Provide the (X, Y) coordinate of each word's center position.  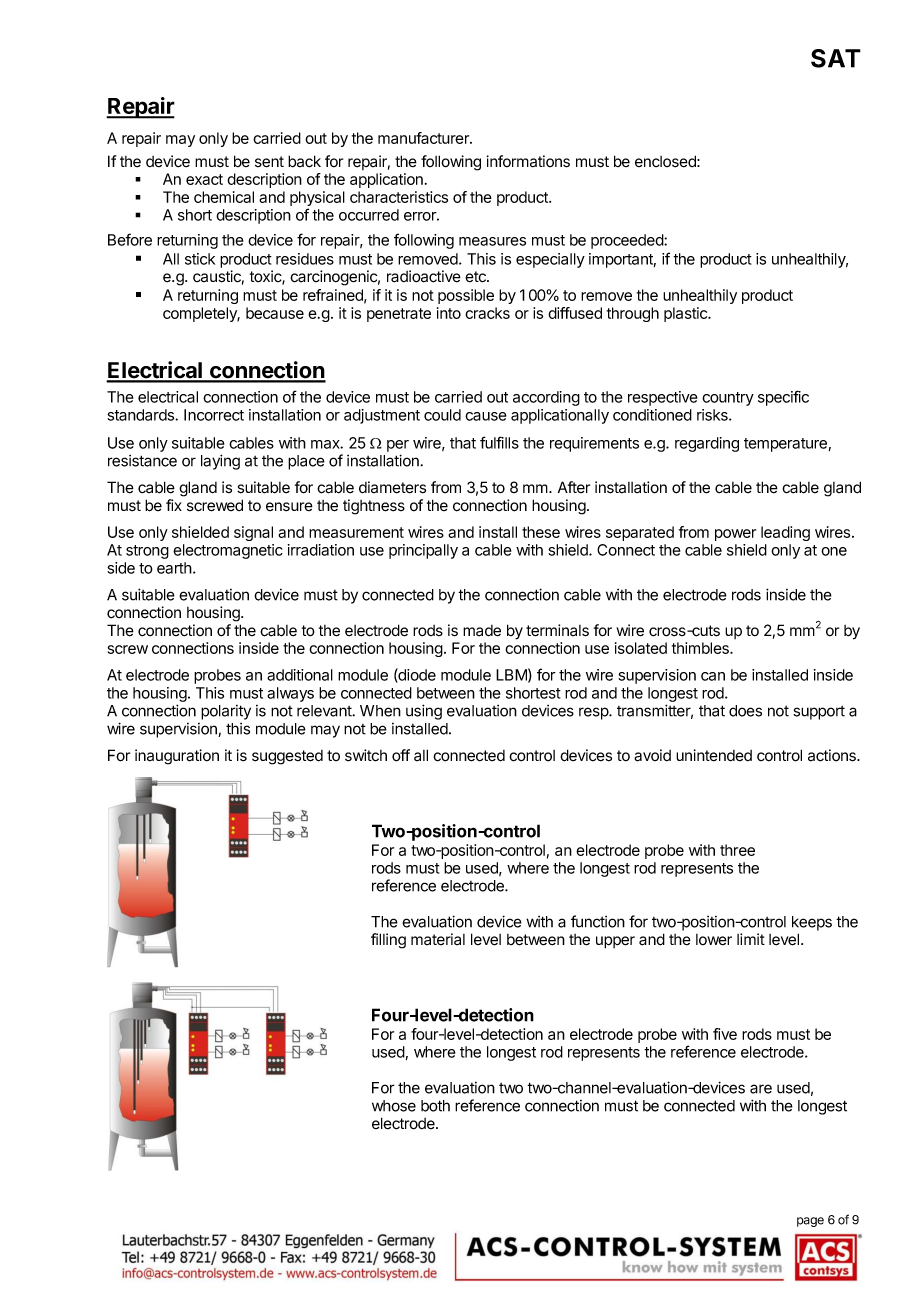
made (482, 631)
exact (204, 179)
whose (394, 1106)
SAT (836, 58)
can (713, 676)
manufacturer (424, 138)
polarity (226, 712)
